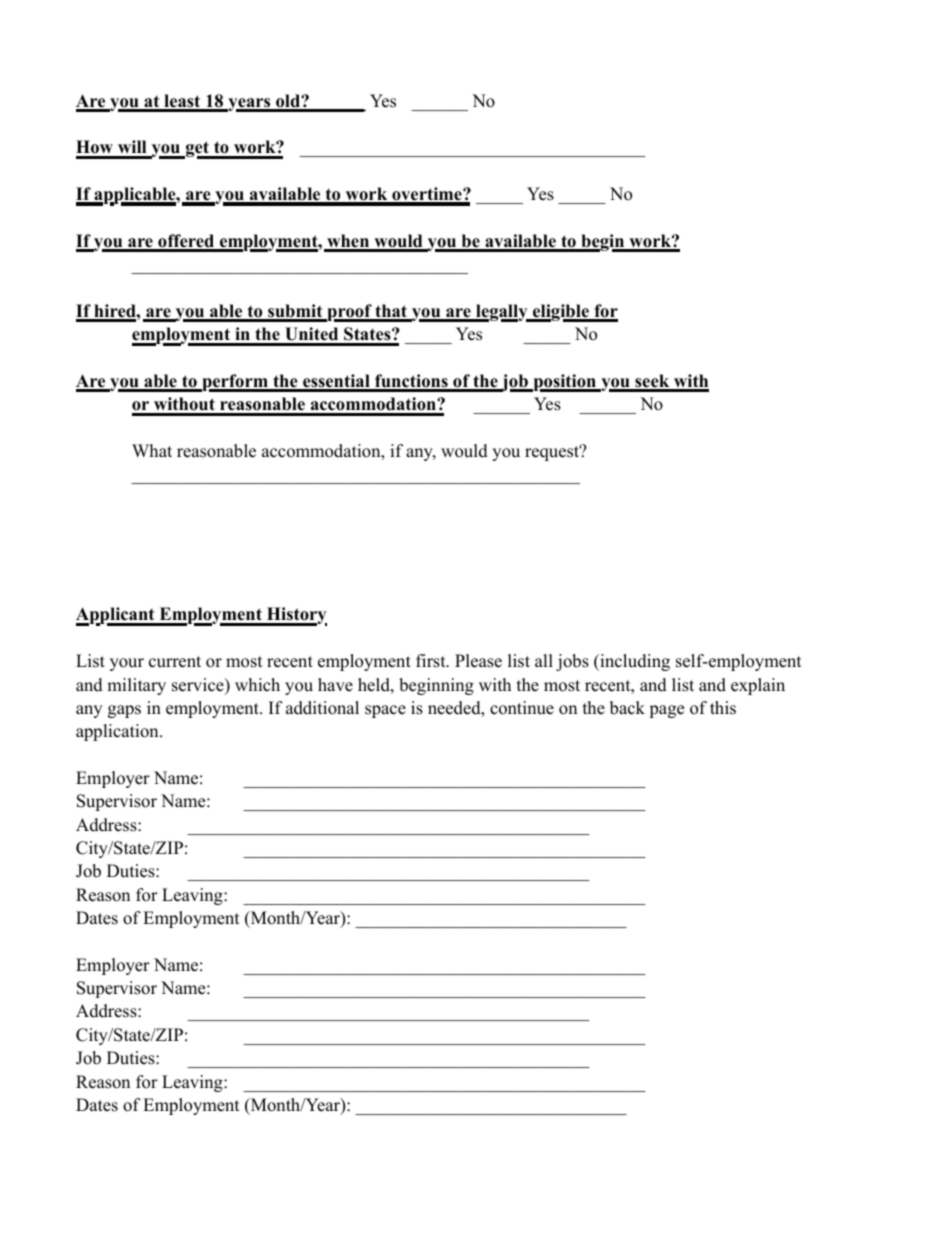 This image has height=1233, width=952. What do you see at coordinates (152, 450) in the image?
I see `What` at bounding box center [152, 450].
